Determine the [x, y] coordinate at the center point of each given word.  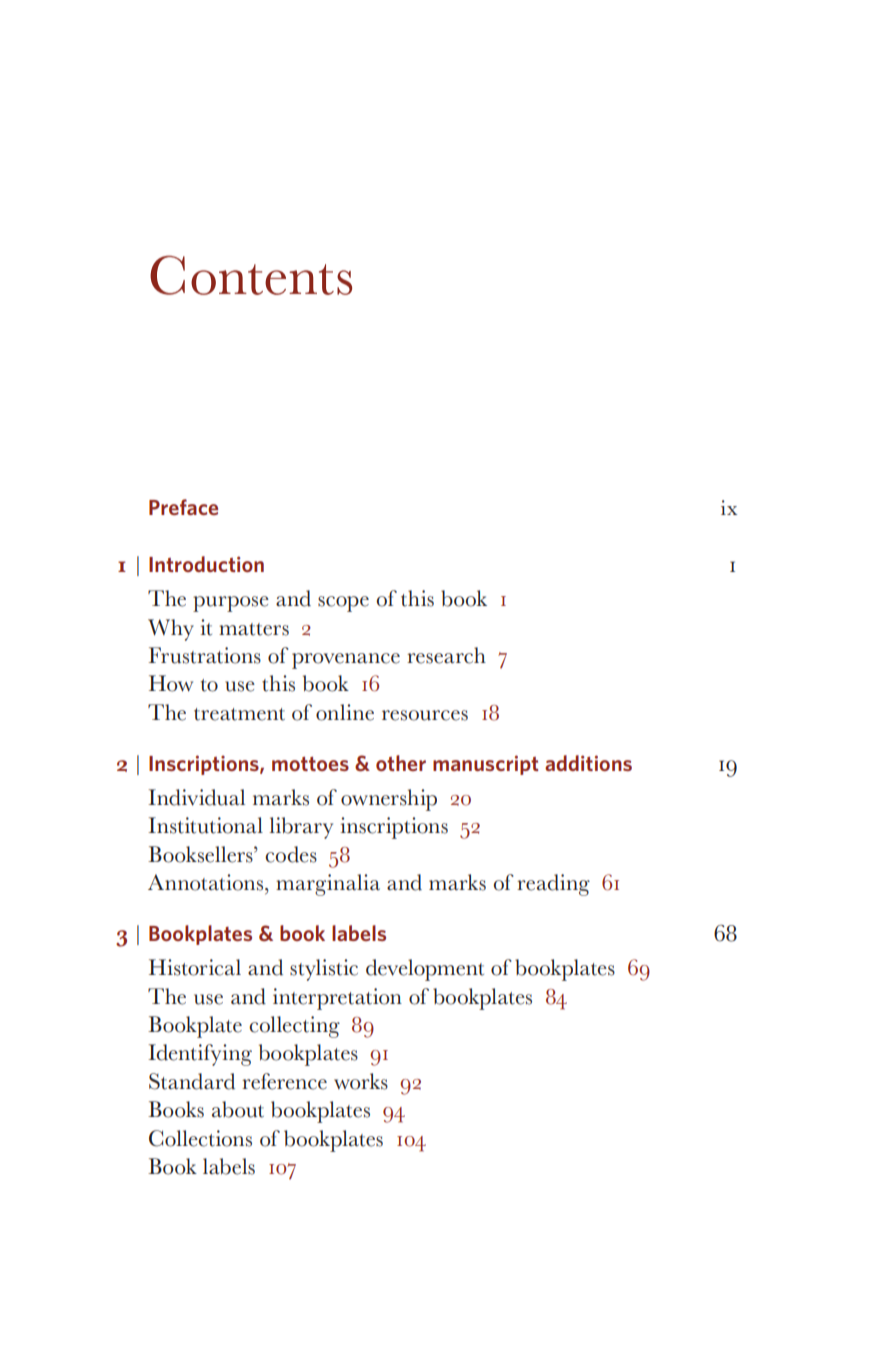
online [345, 712]
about [238, 1109]
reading [553, 885]
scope [343, 604]
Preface [183, 507]
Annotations [205, 882]
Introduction [206, 564]
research [446, 655]
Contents [251, 275]
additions [588, 763]
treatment [239, 714]
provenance [346, 661]
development [425, 970]
